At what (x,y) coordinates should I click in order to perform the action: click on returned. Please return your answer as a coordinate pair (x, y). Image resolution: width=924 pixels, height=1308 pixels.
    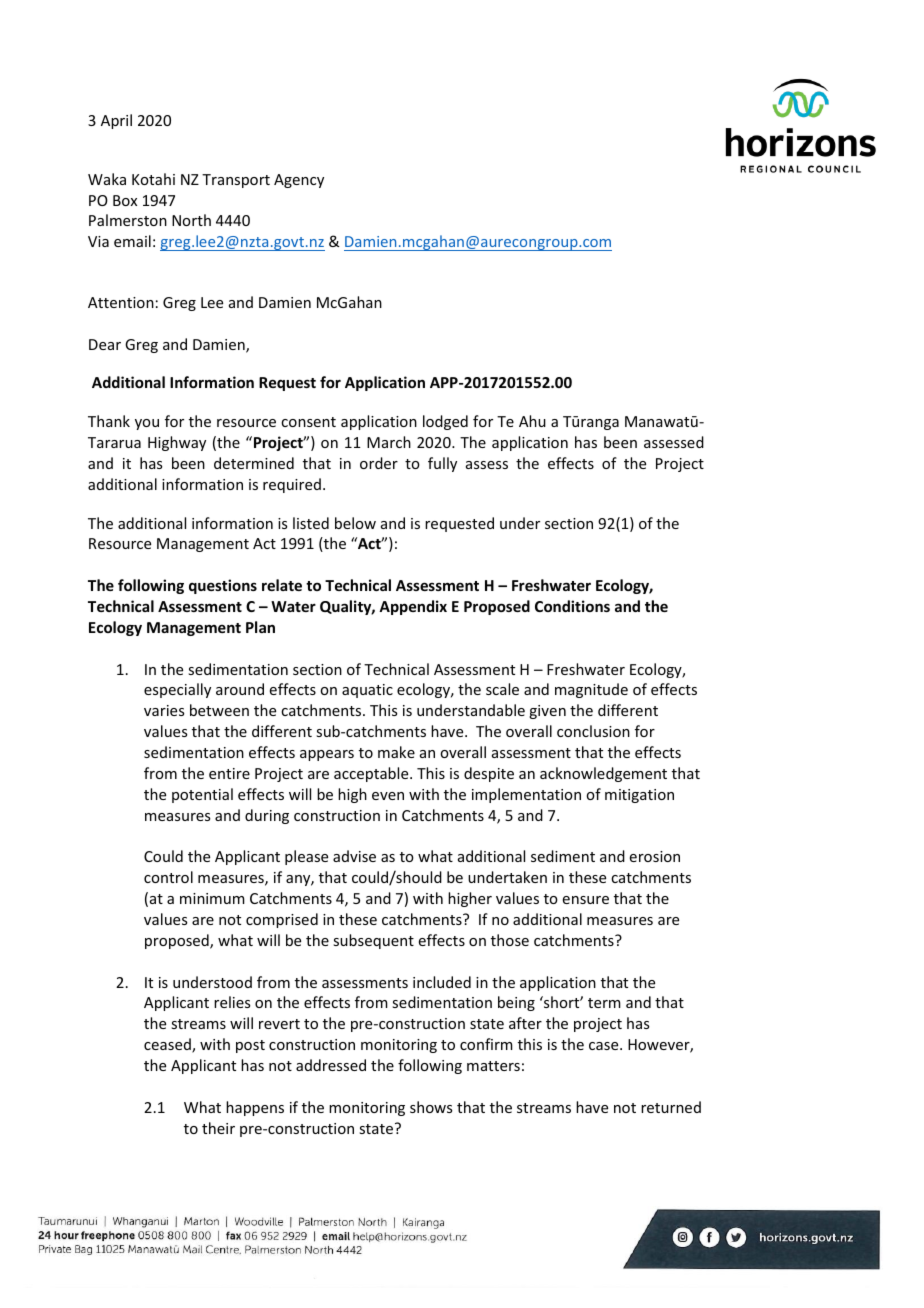
    Looking at the image, I should click on (671, 1107).
